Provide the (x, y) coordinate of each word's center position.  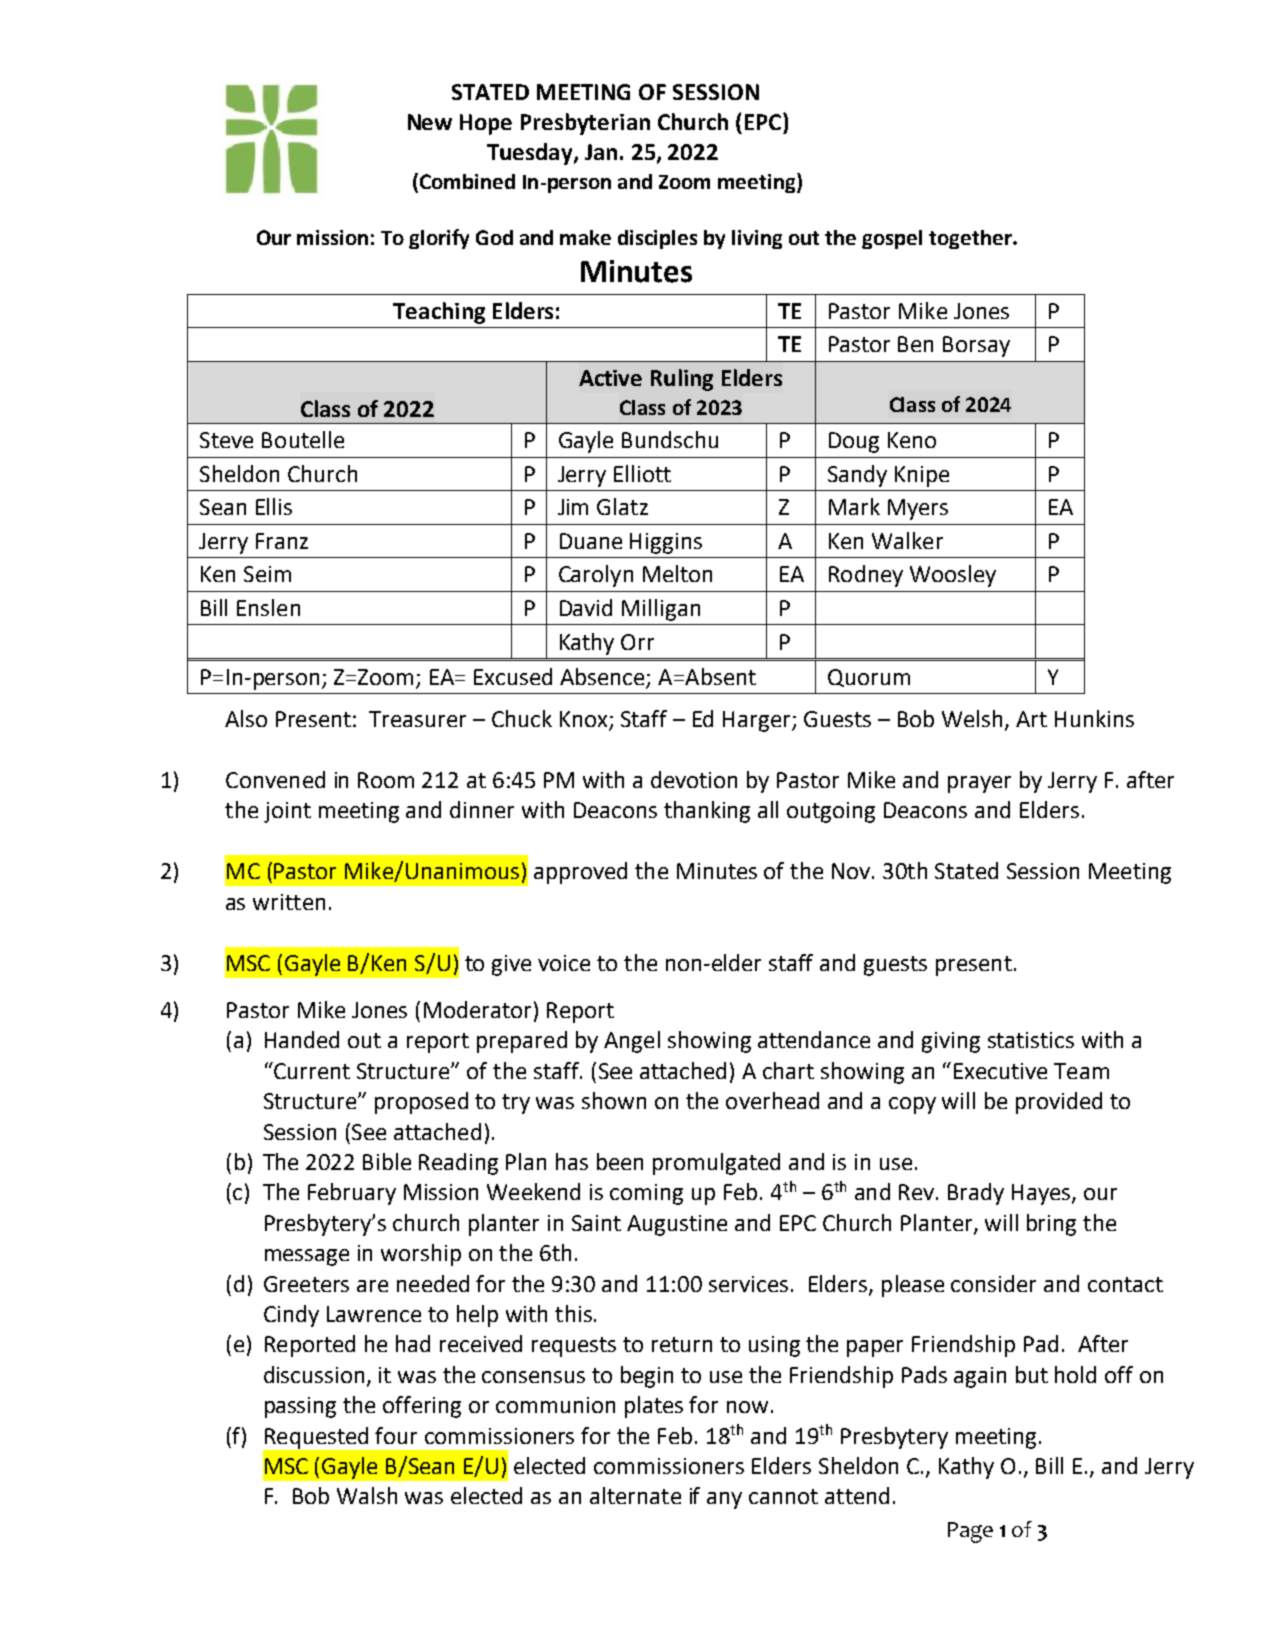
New (430, 122)
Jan (601, 152)
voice (564, 963)
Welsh (972, 718)
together (971, 239)
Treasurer (417, 719)
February (352, 1194)
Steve (226, 440)
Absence (603, 678)
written (289, 902)
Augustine (677, 1225)
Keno (912, 440)
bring (1051, 1225)
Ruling (682, 380)
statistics (1031, 1040)
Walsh (367, 1495)
